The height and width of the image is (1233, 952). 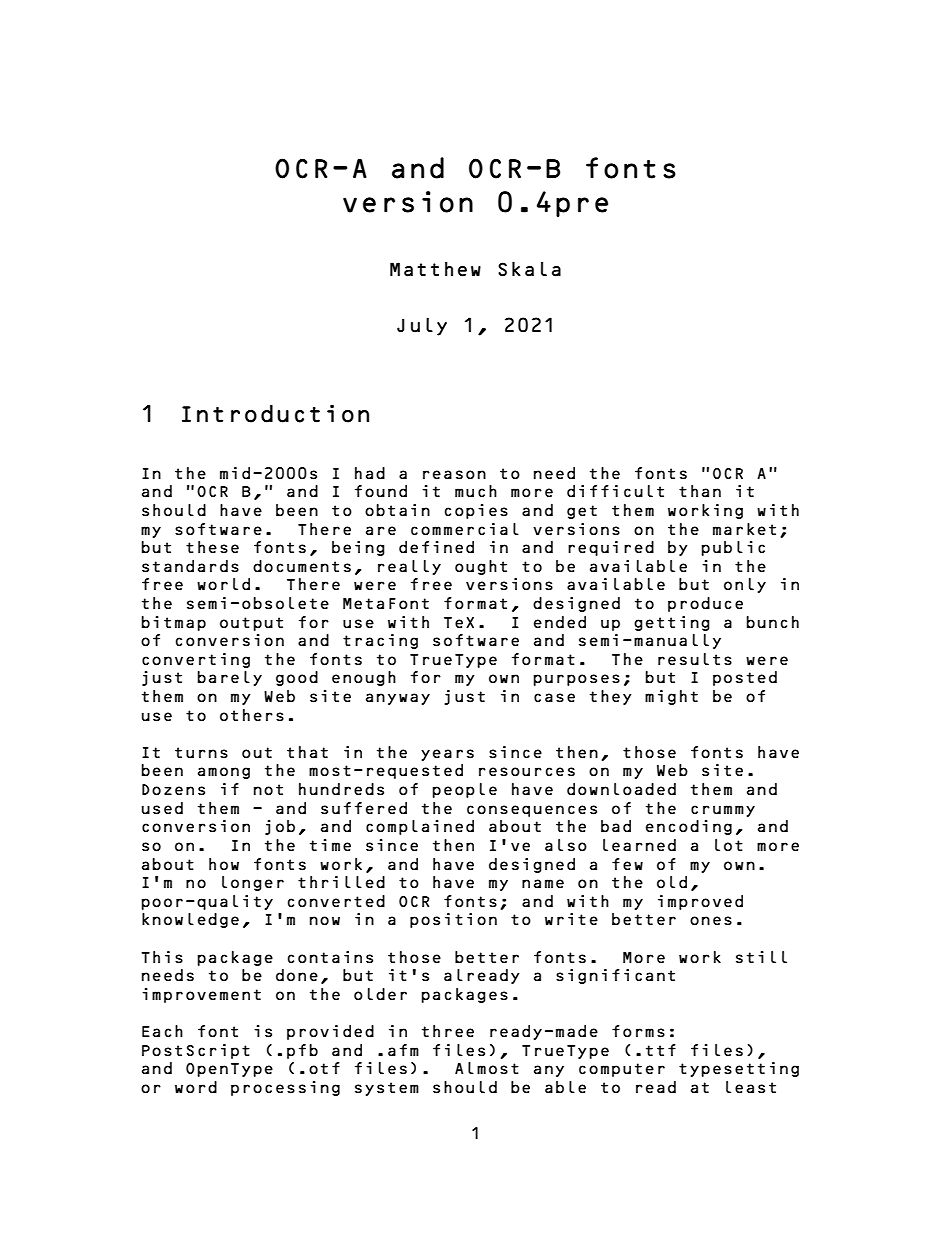 What do you see at coordinates (448, 1031) in the image?
I see `three` at bounding box center [448, 1031].
